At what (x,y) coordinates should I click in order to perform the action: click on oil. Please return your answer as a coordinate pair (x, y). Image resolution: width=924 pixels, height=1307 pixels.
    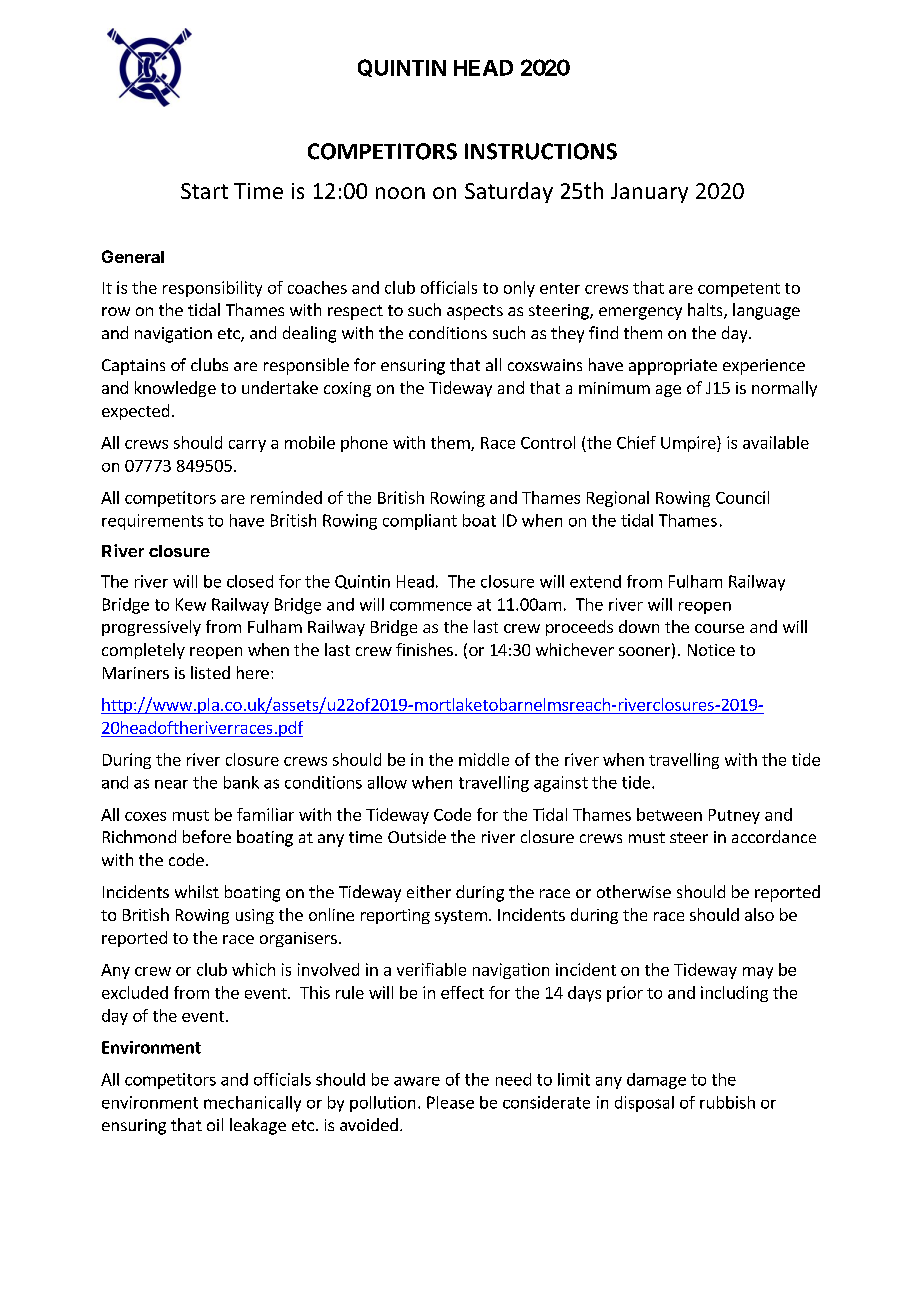
    Looking at the image, I should click on (215, 1124).
